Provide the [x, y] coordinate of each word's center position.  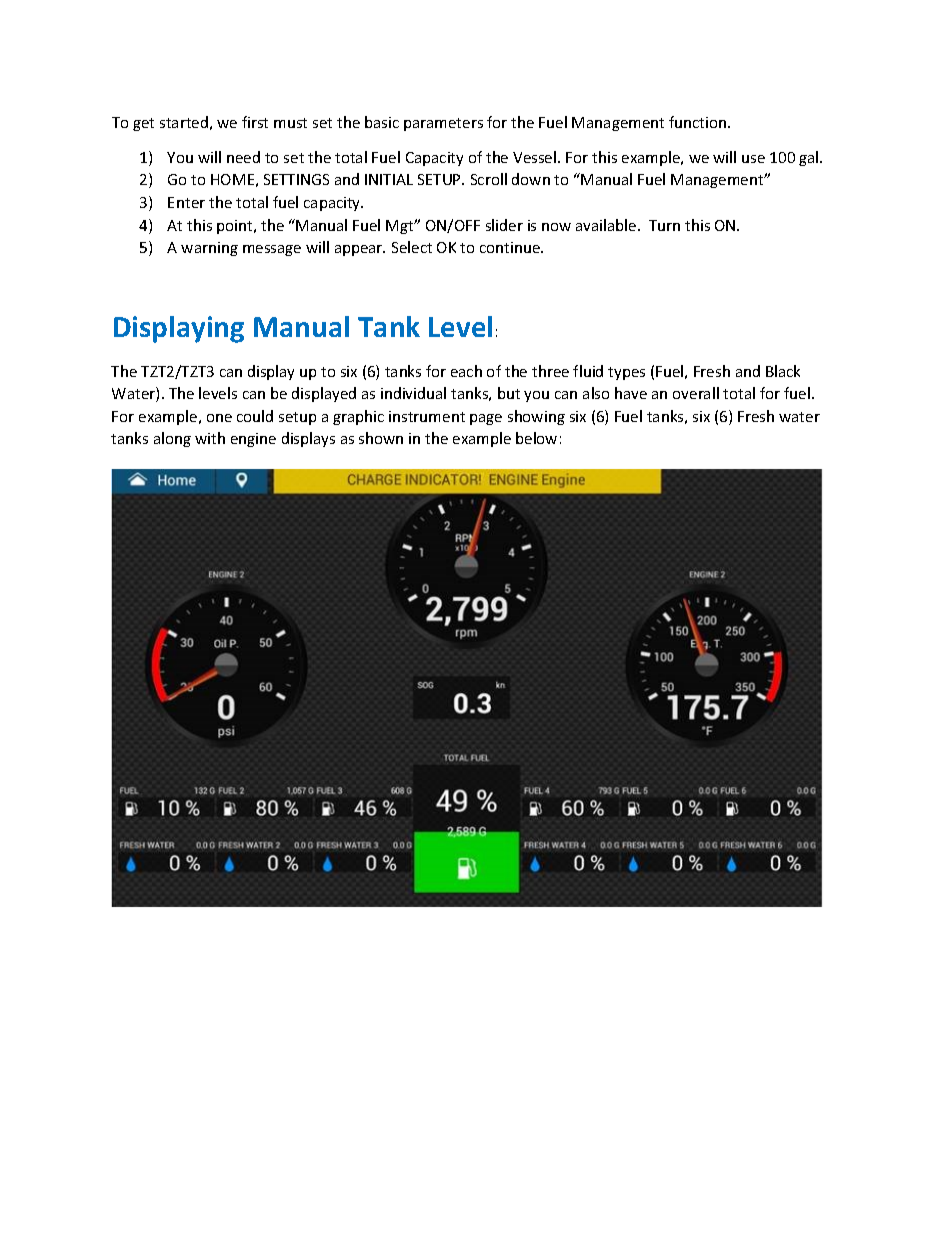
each [466, 371]
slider [504, 225]
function [699, 122]
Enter [186, 202]
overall [696, 393]
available [607, 225]
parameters [443, 124]
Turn [664, 225]
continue [511, 247]
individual [413, 393]
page [486, 419]
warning [209, 249]
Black [783, 371]
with [210, 438]
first [255, 122]
